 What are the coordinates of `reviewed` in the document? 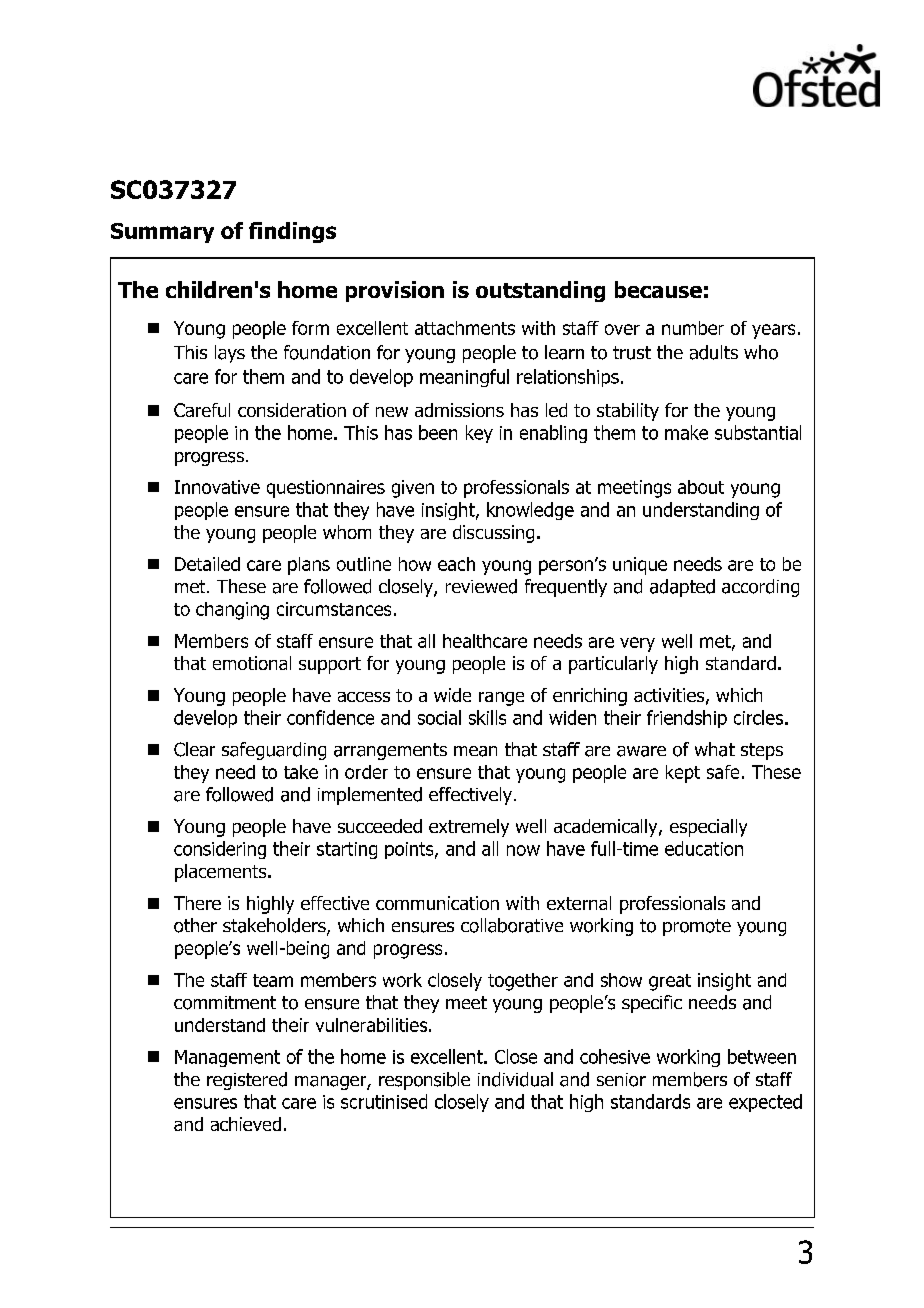 It's located at (481, 586).
